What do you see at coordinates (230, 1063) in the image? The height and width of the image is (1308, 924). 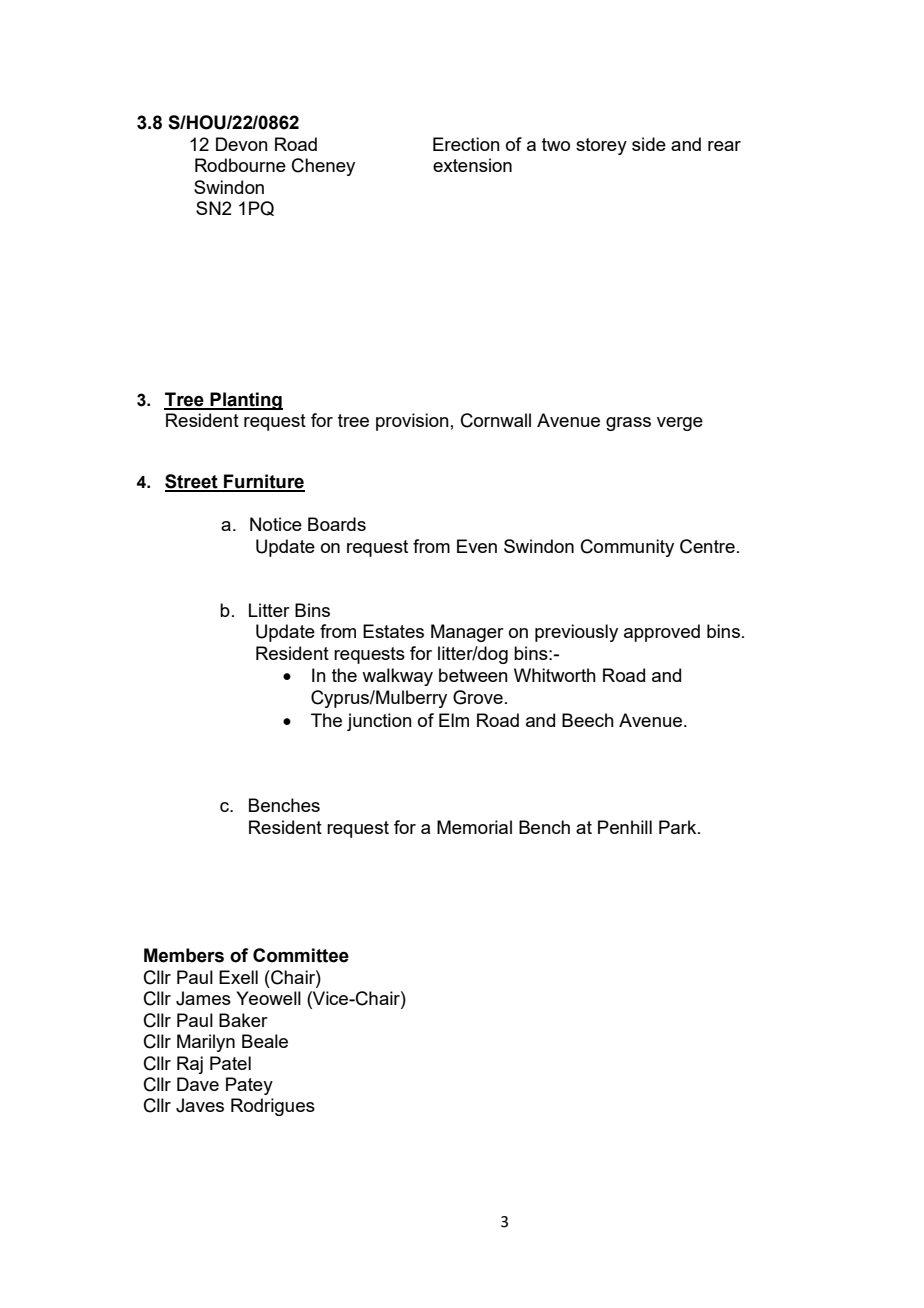 I see `Patel` at bounding box center [230, 1063].
